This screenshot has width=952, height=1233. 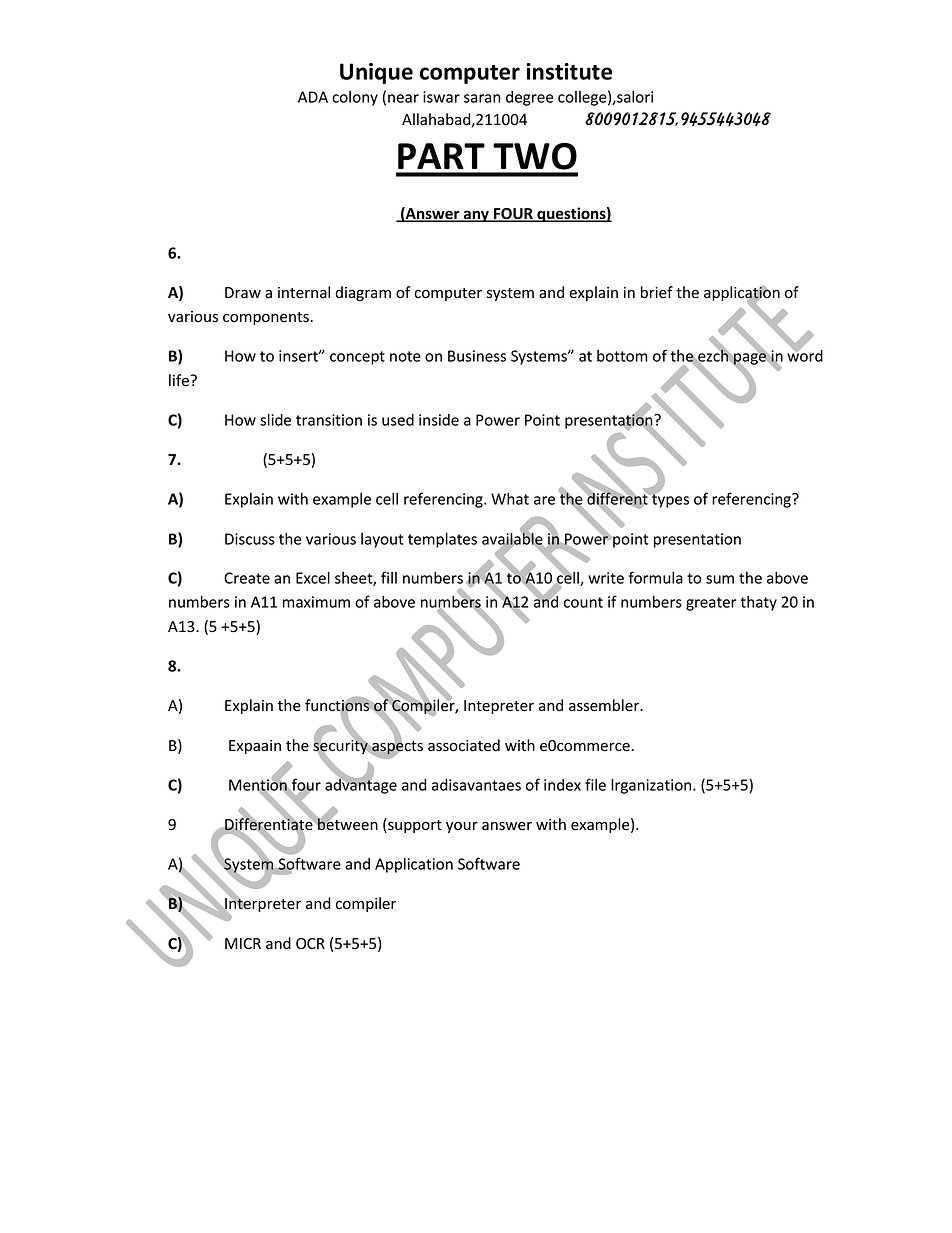 What do you see at coordinates (569, 71) in the screenshot?
I see `institute` at bounding box center [569, 71].
